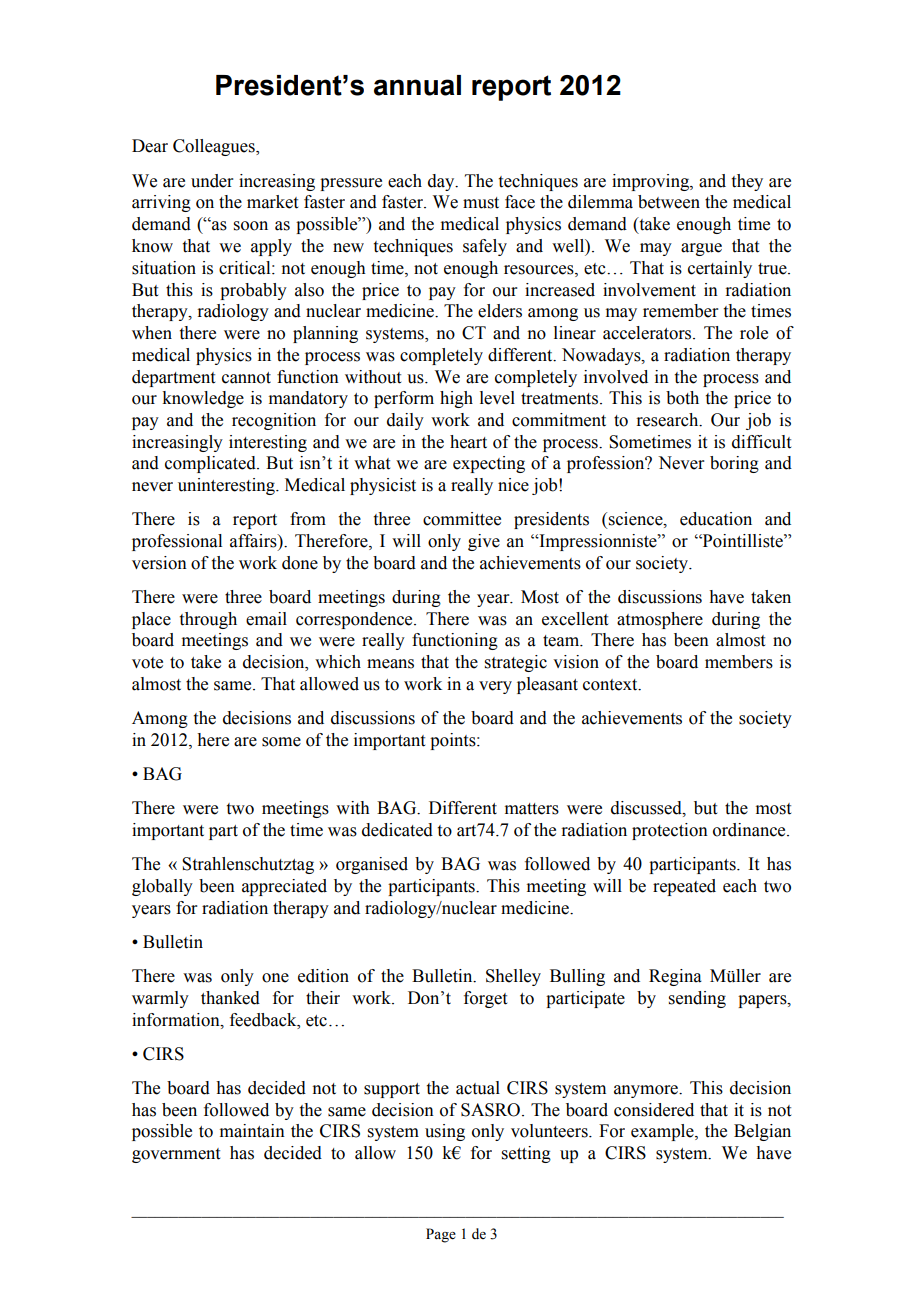 Image resolution: width=924 pixels, height=1308 pixels. What do you see at coordinates (147, 663) in the document?
I see `vote` at bounding box center [147, 663].
